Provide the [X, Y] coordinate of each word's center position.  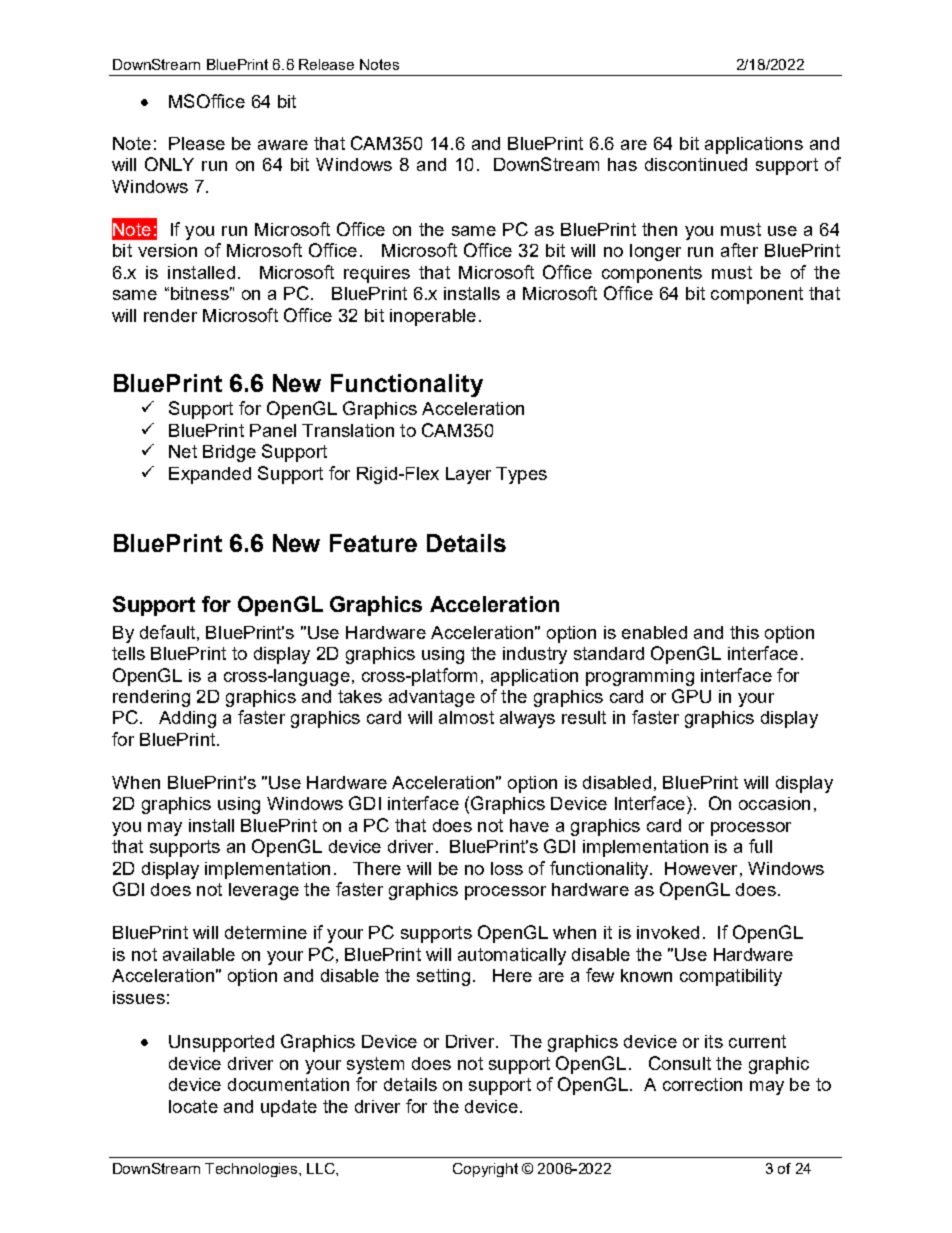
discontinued [696, 164]
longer [655, 252]
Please [197, 143]
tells [128, 653]
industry [535, 655]
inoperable [433, 317]
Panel [273, 430]
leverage [264, 891]
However [701, 868]
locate [193, 1106]
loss [507, 868]
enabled [654, 632]
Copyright [485, 1170]
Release [326, 64]
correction [702, 1084]
